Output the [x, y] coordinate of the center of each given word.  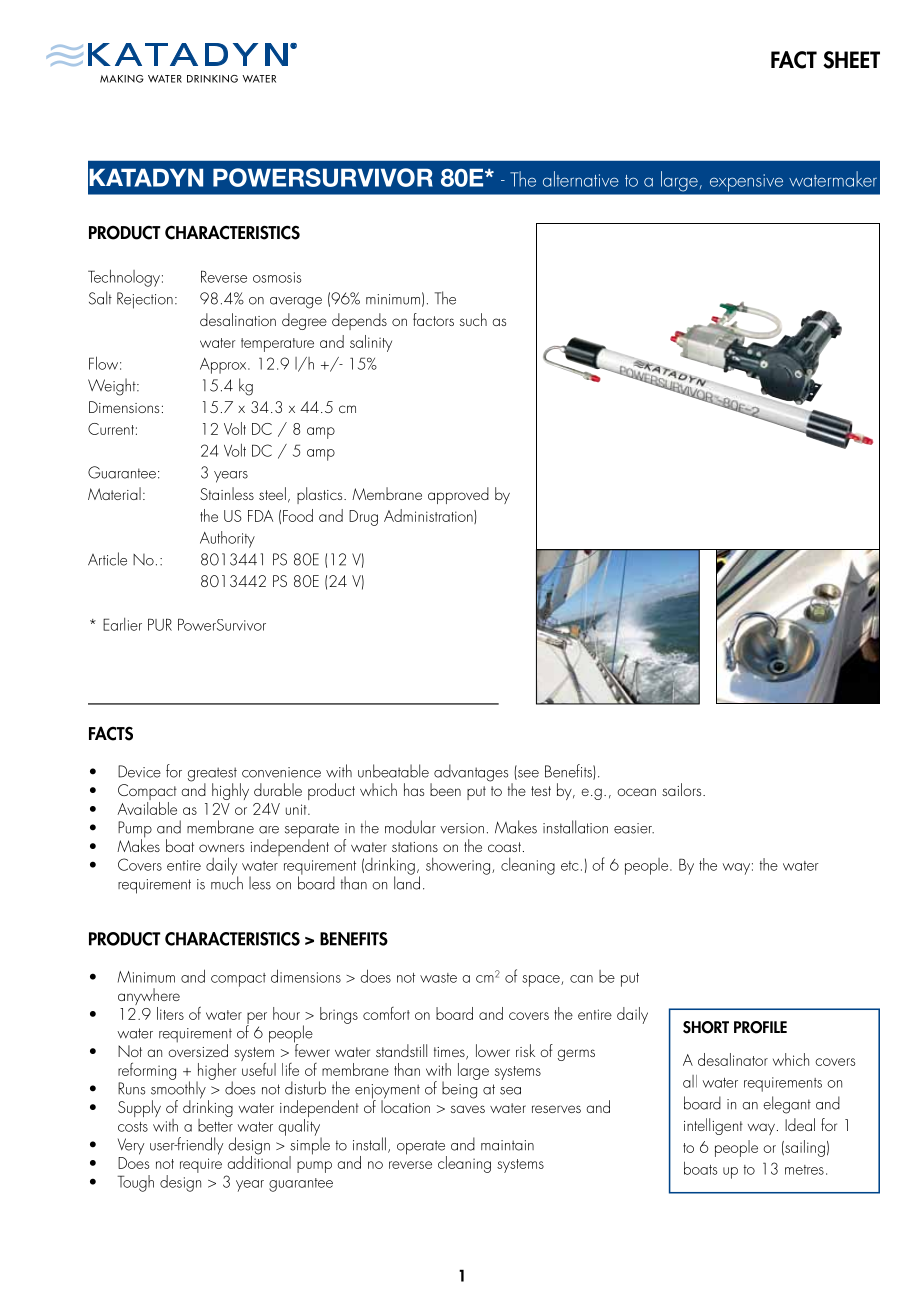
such [473, 319]
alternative [581, 179]
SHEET [851, 60]
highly [230, 791]
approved [458, 495]
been [445, 789]
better [215, 1124]
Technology [124, 278]
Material [114, 493]
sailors [683, 789]
